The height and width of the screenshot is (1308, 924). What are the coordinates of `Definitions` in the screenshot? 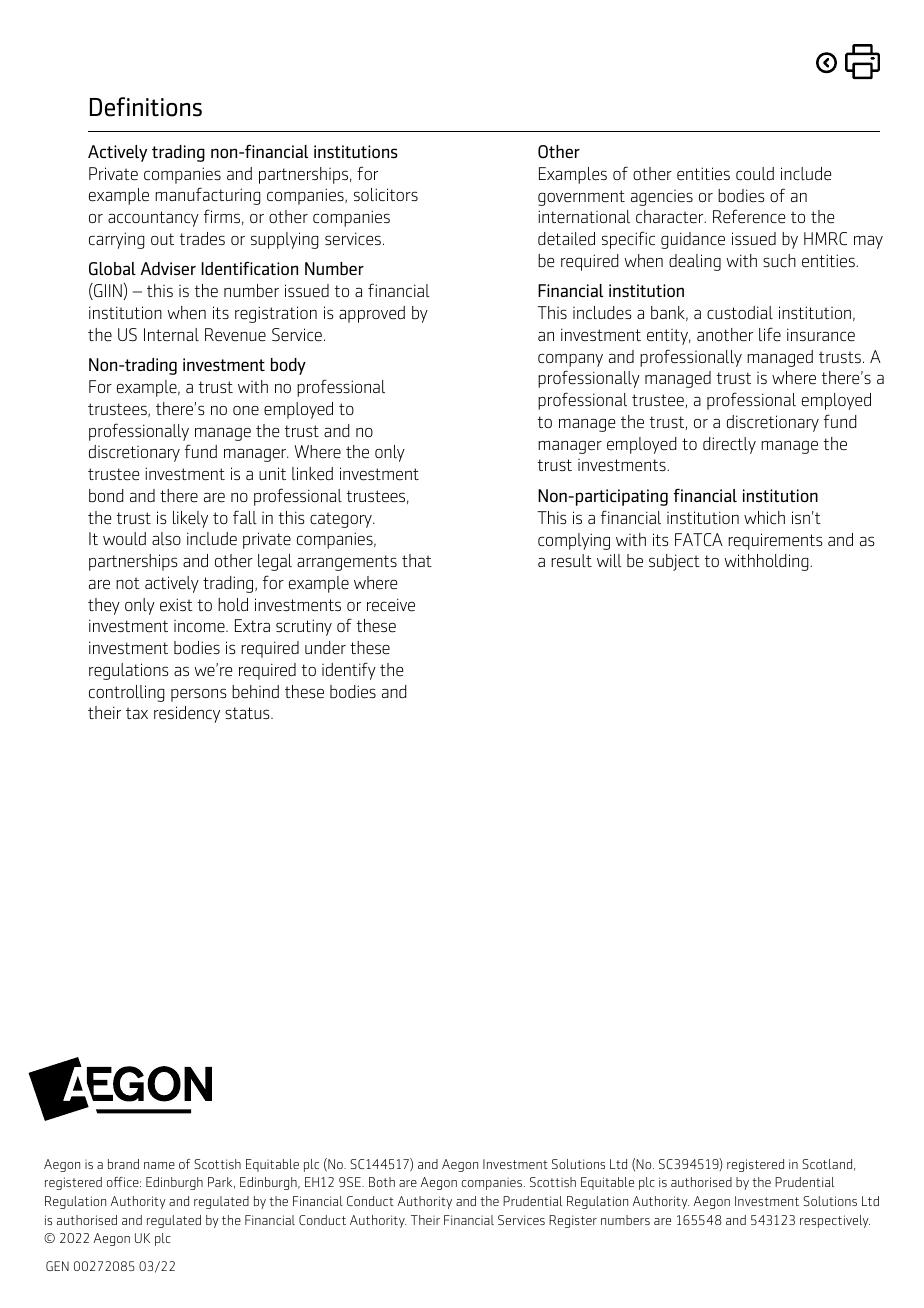 It's located at (146, 107).
